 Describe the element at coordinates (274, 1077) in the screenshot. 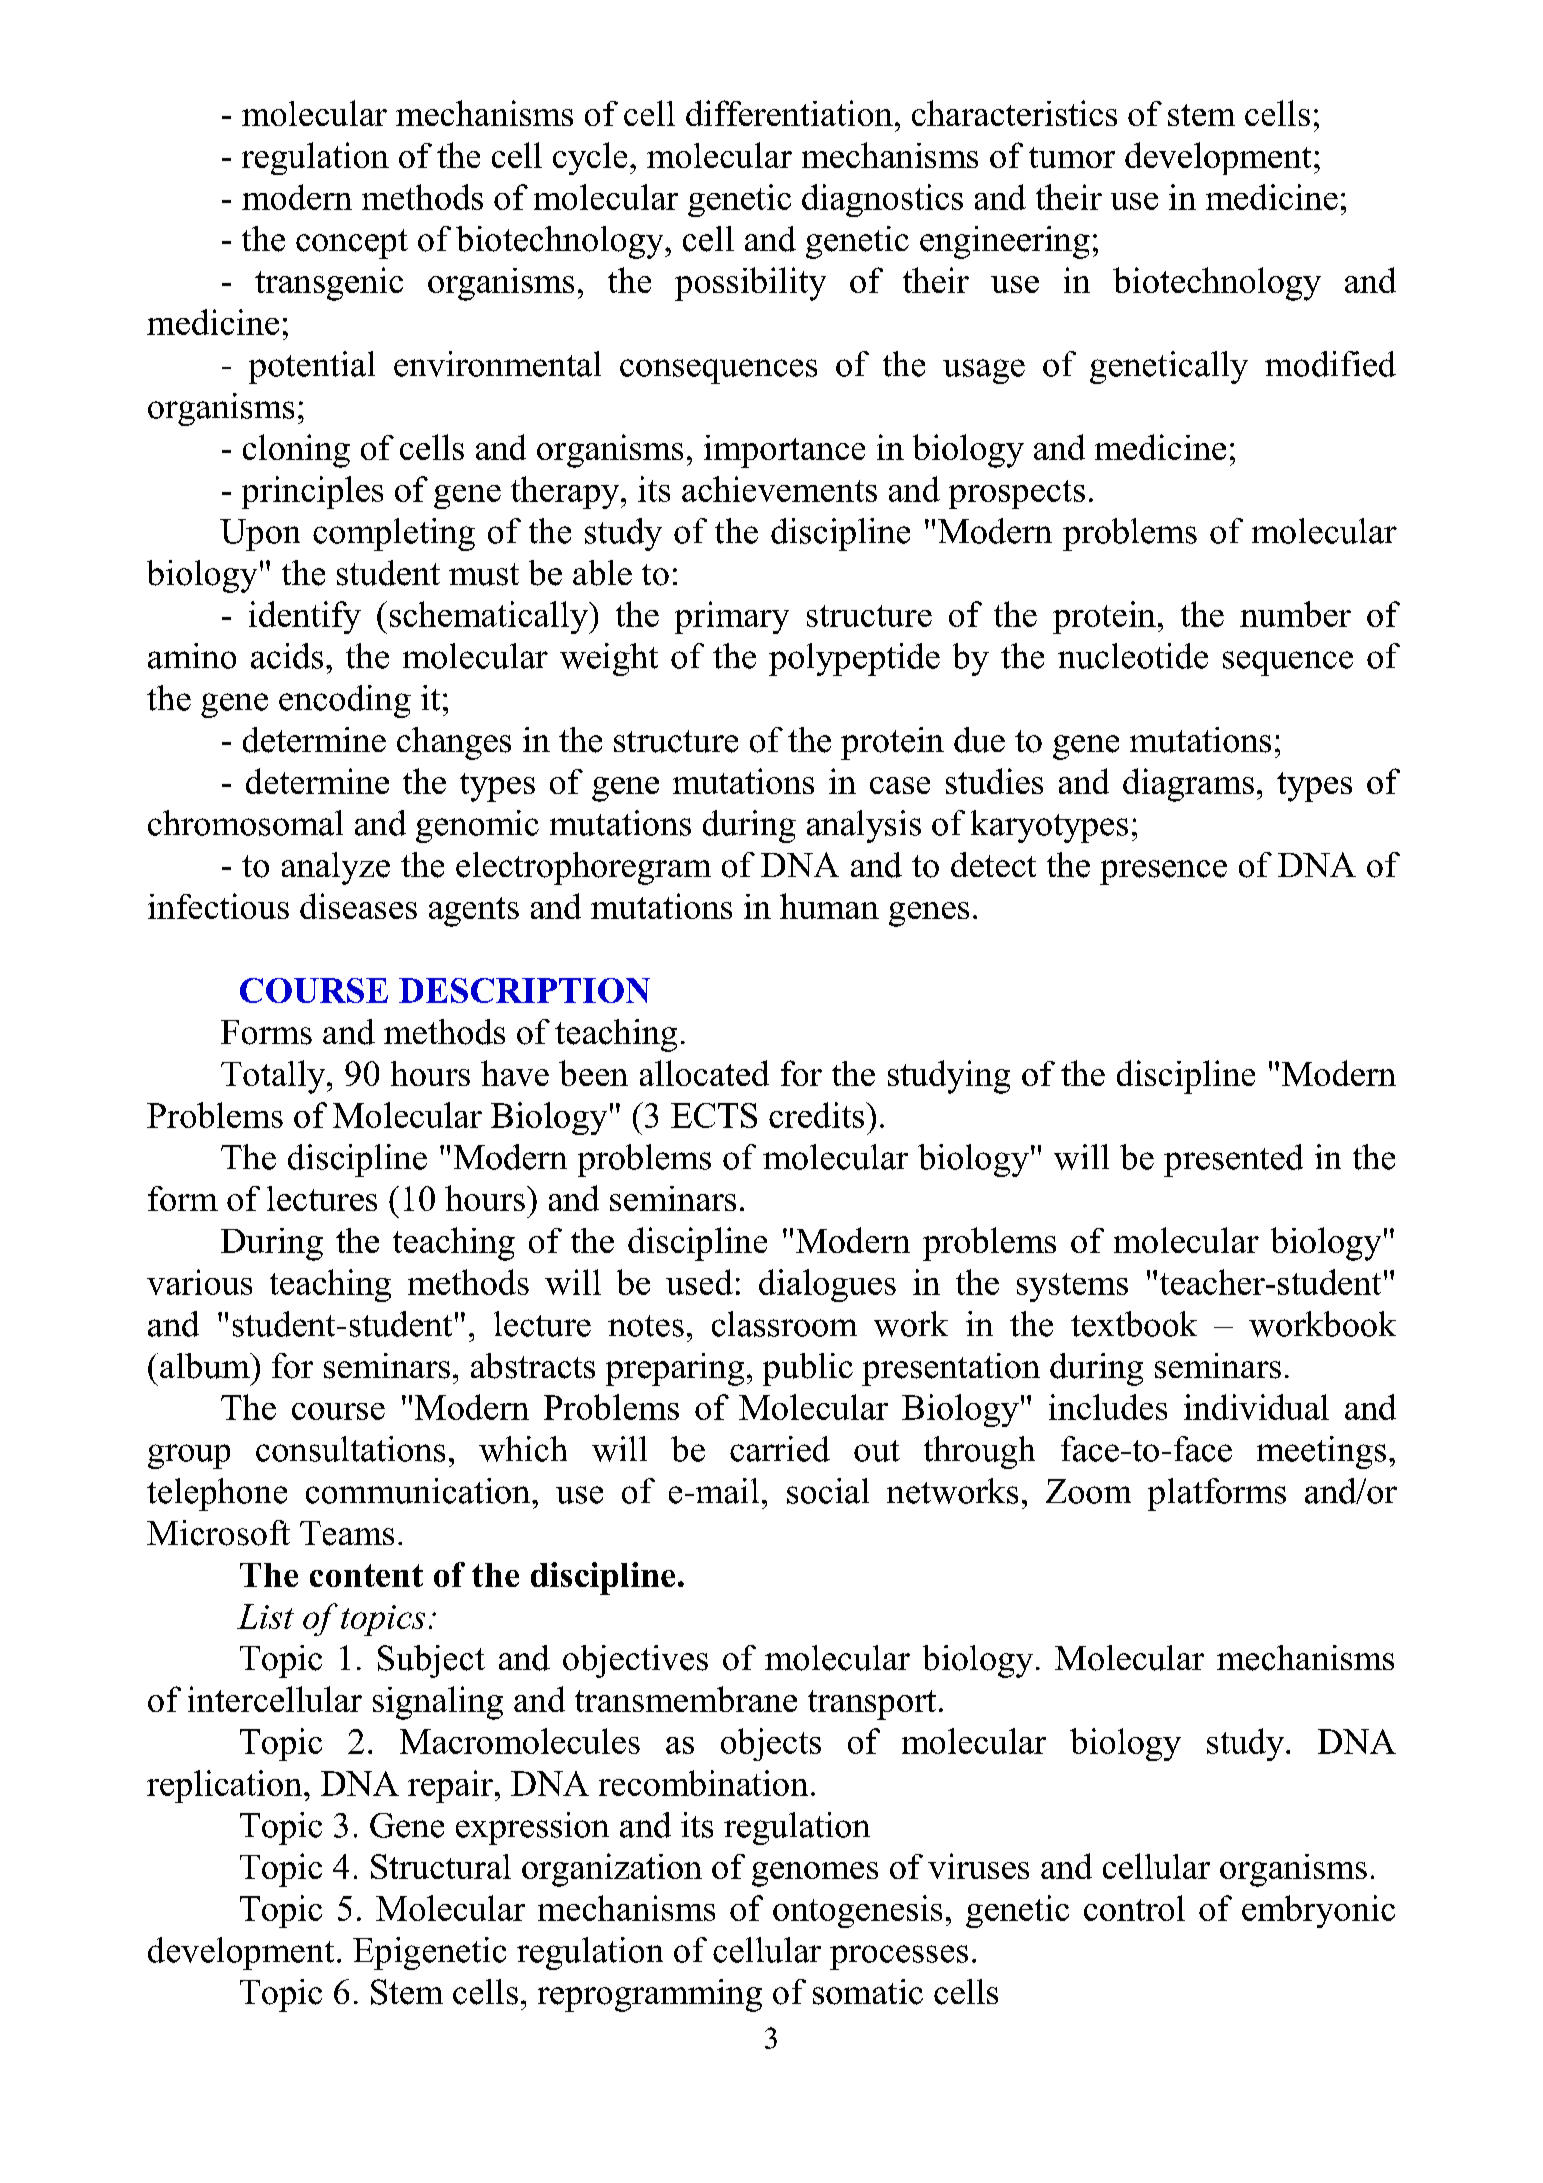

I see `Totally` at that location.
